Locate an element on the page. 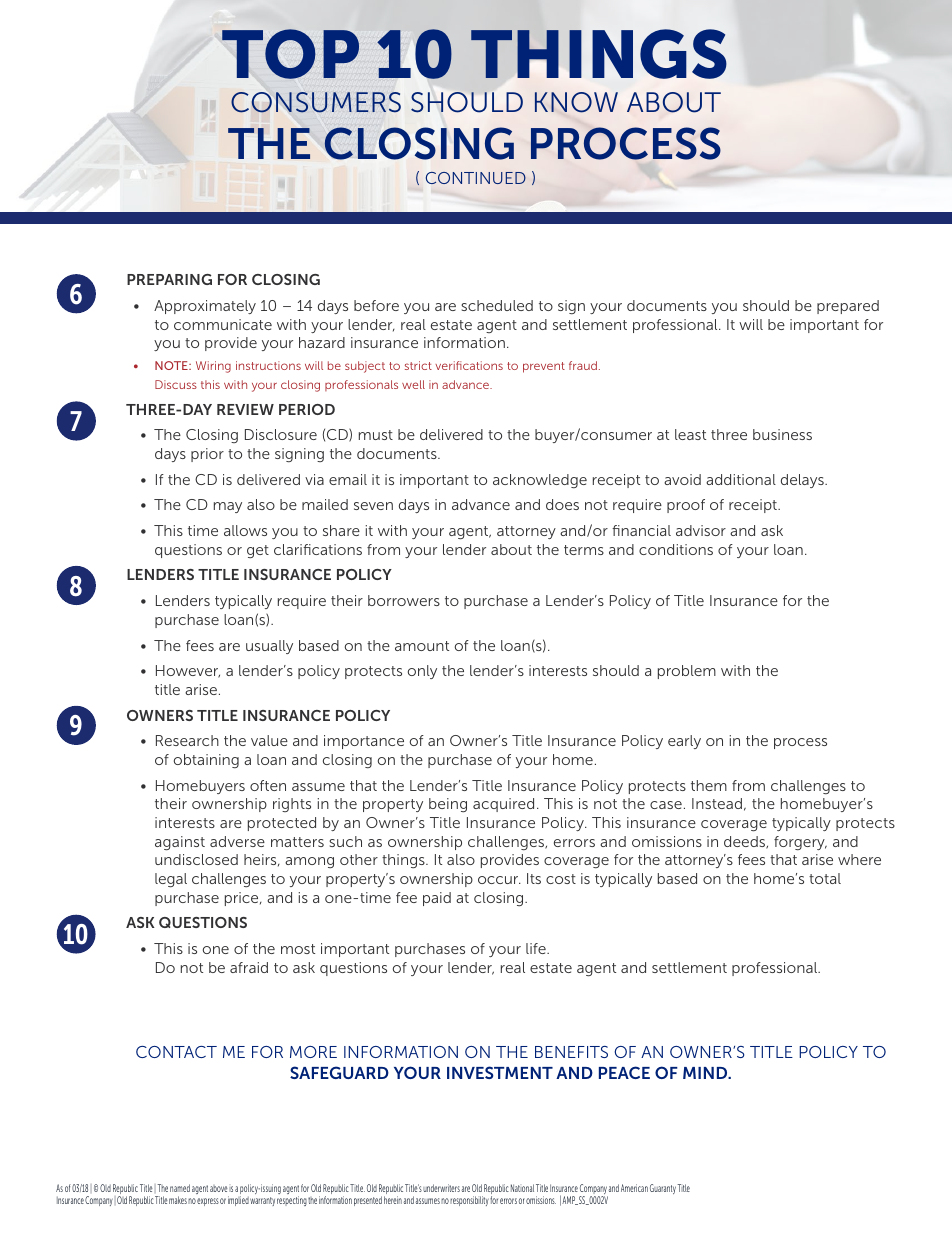 Image resolution: width=952 pixels, height=1233 pixels. above is located at coordinates (219, 1188).
